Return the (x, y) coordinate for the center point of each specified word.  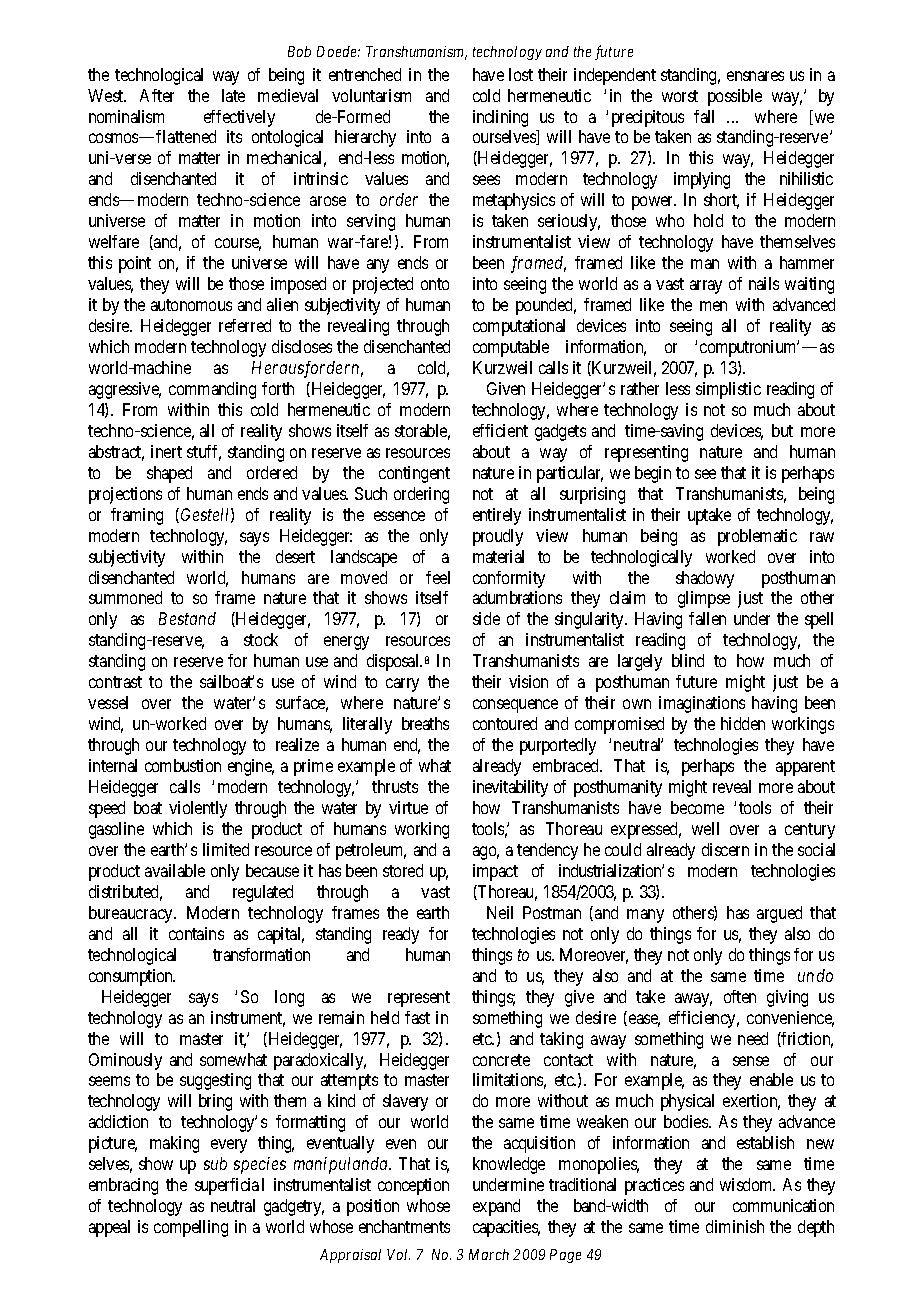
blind (688, 660)
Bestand (187, 618)
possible (735, 97)
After (157, 95)
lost (521, 74)
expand (496, 1207)
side (486, 618)
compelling (191, 1228)
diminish (735, 1226)
